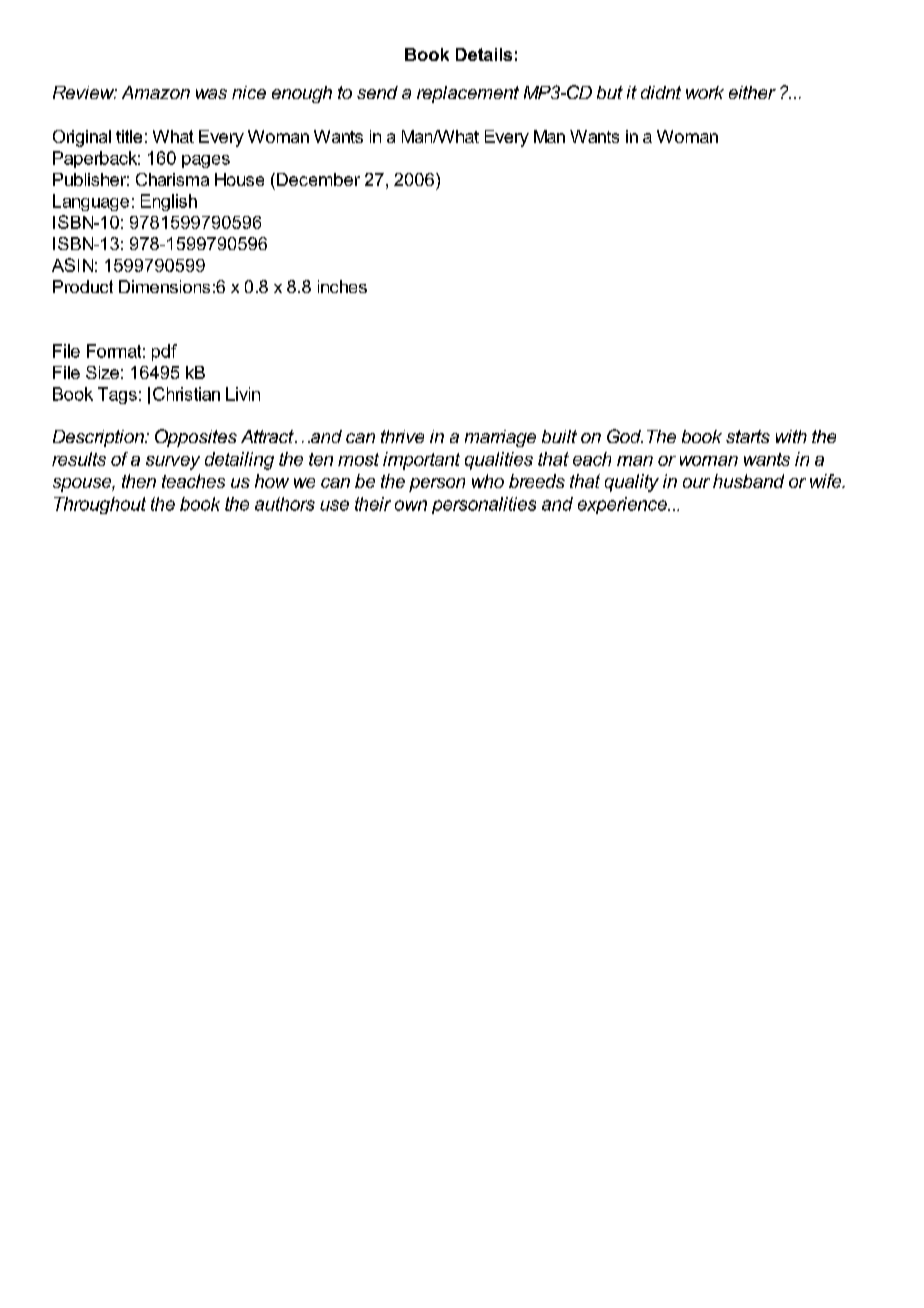  I want to click on Christian, so click(186, 394).
